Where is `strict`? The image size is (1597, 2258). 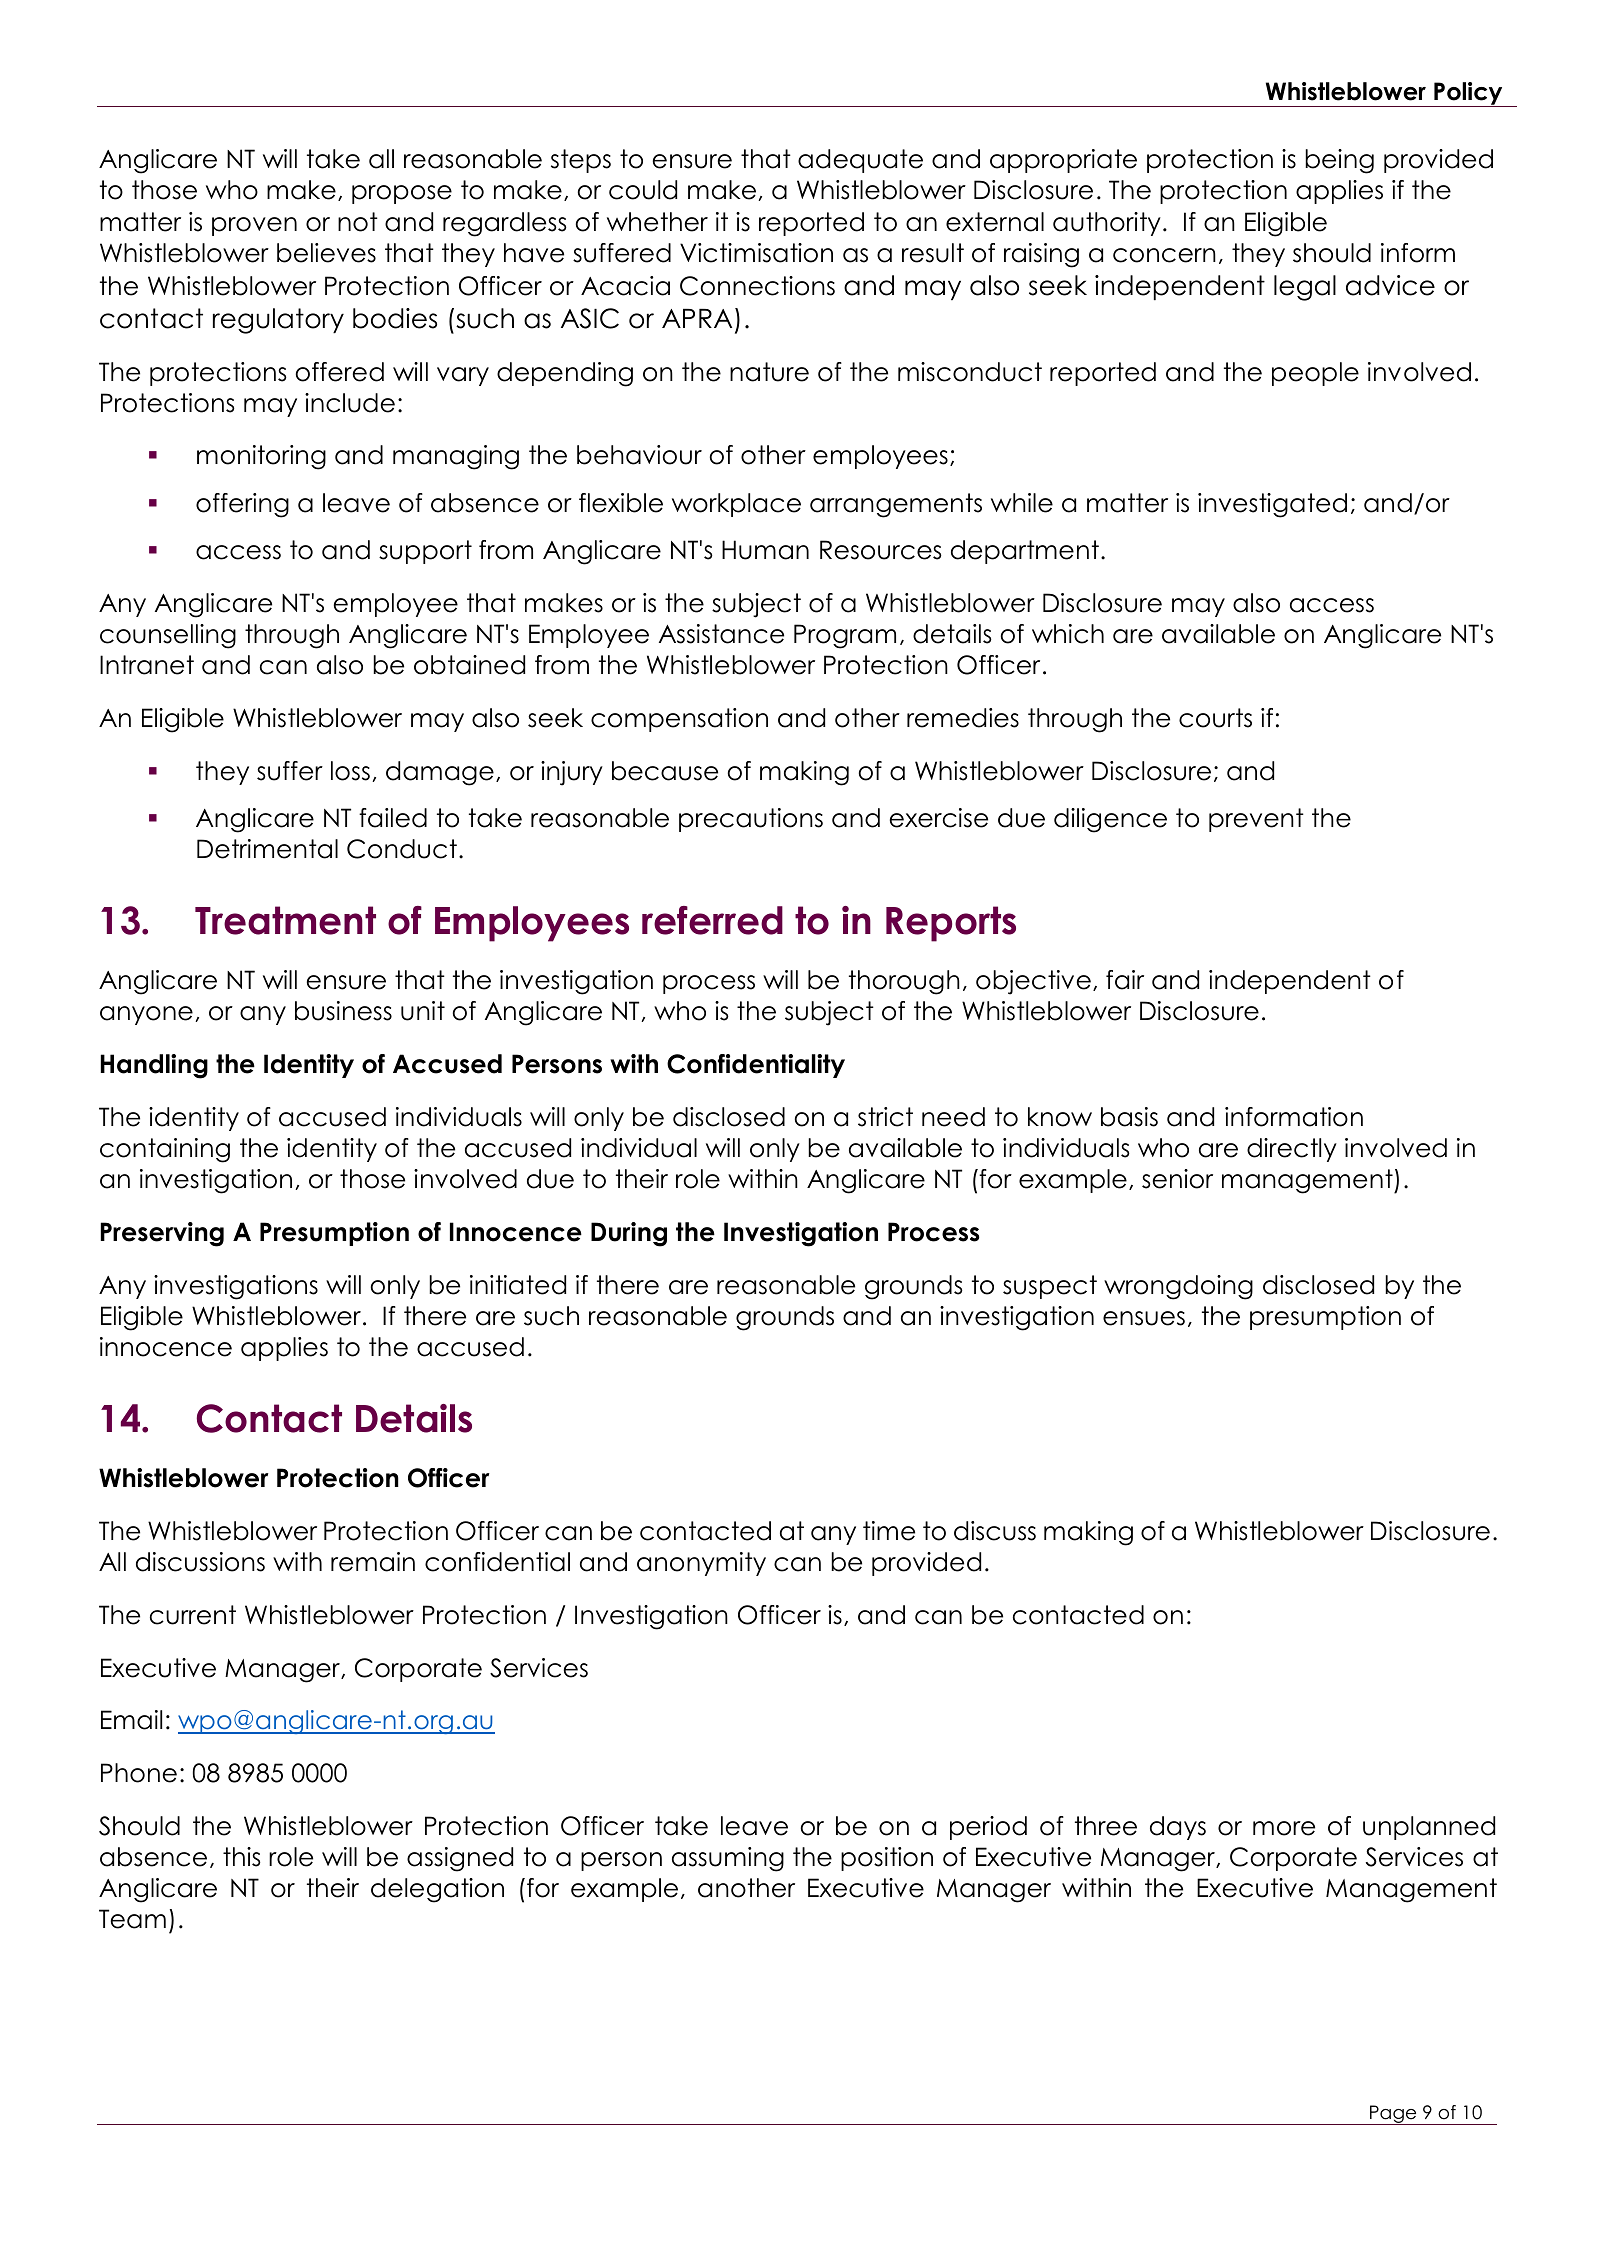 strict is located at coordinates (885, 1117).
